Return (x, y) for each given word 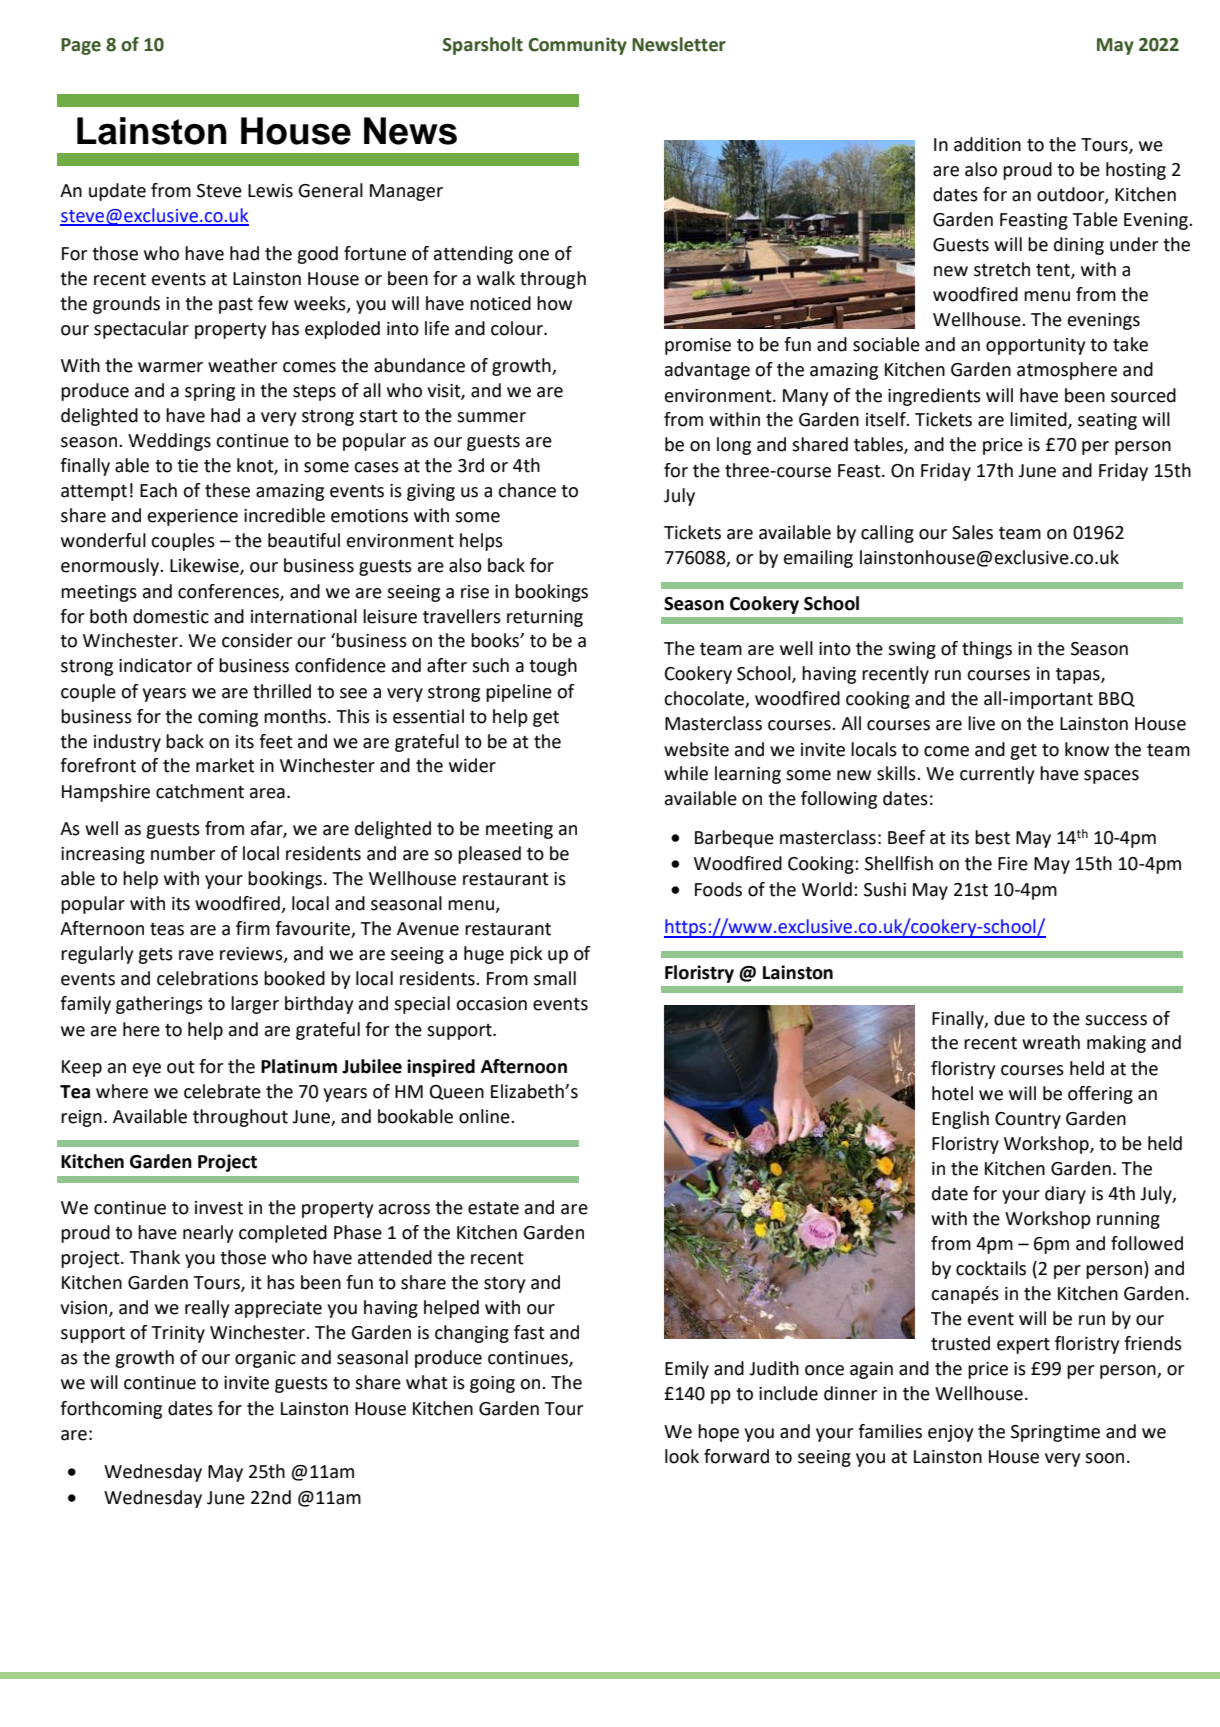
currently (997, 775)
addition (987, 144)
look (682, 1456)
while (686, 773)
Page (81, 46)
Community (577, 46)
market (225, 765)
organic (265, 1359)
